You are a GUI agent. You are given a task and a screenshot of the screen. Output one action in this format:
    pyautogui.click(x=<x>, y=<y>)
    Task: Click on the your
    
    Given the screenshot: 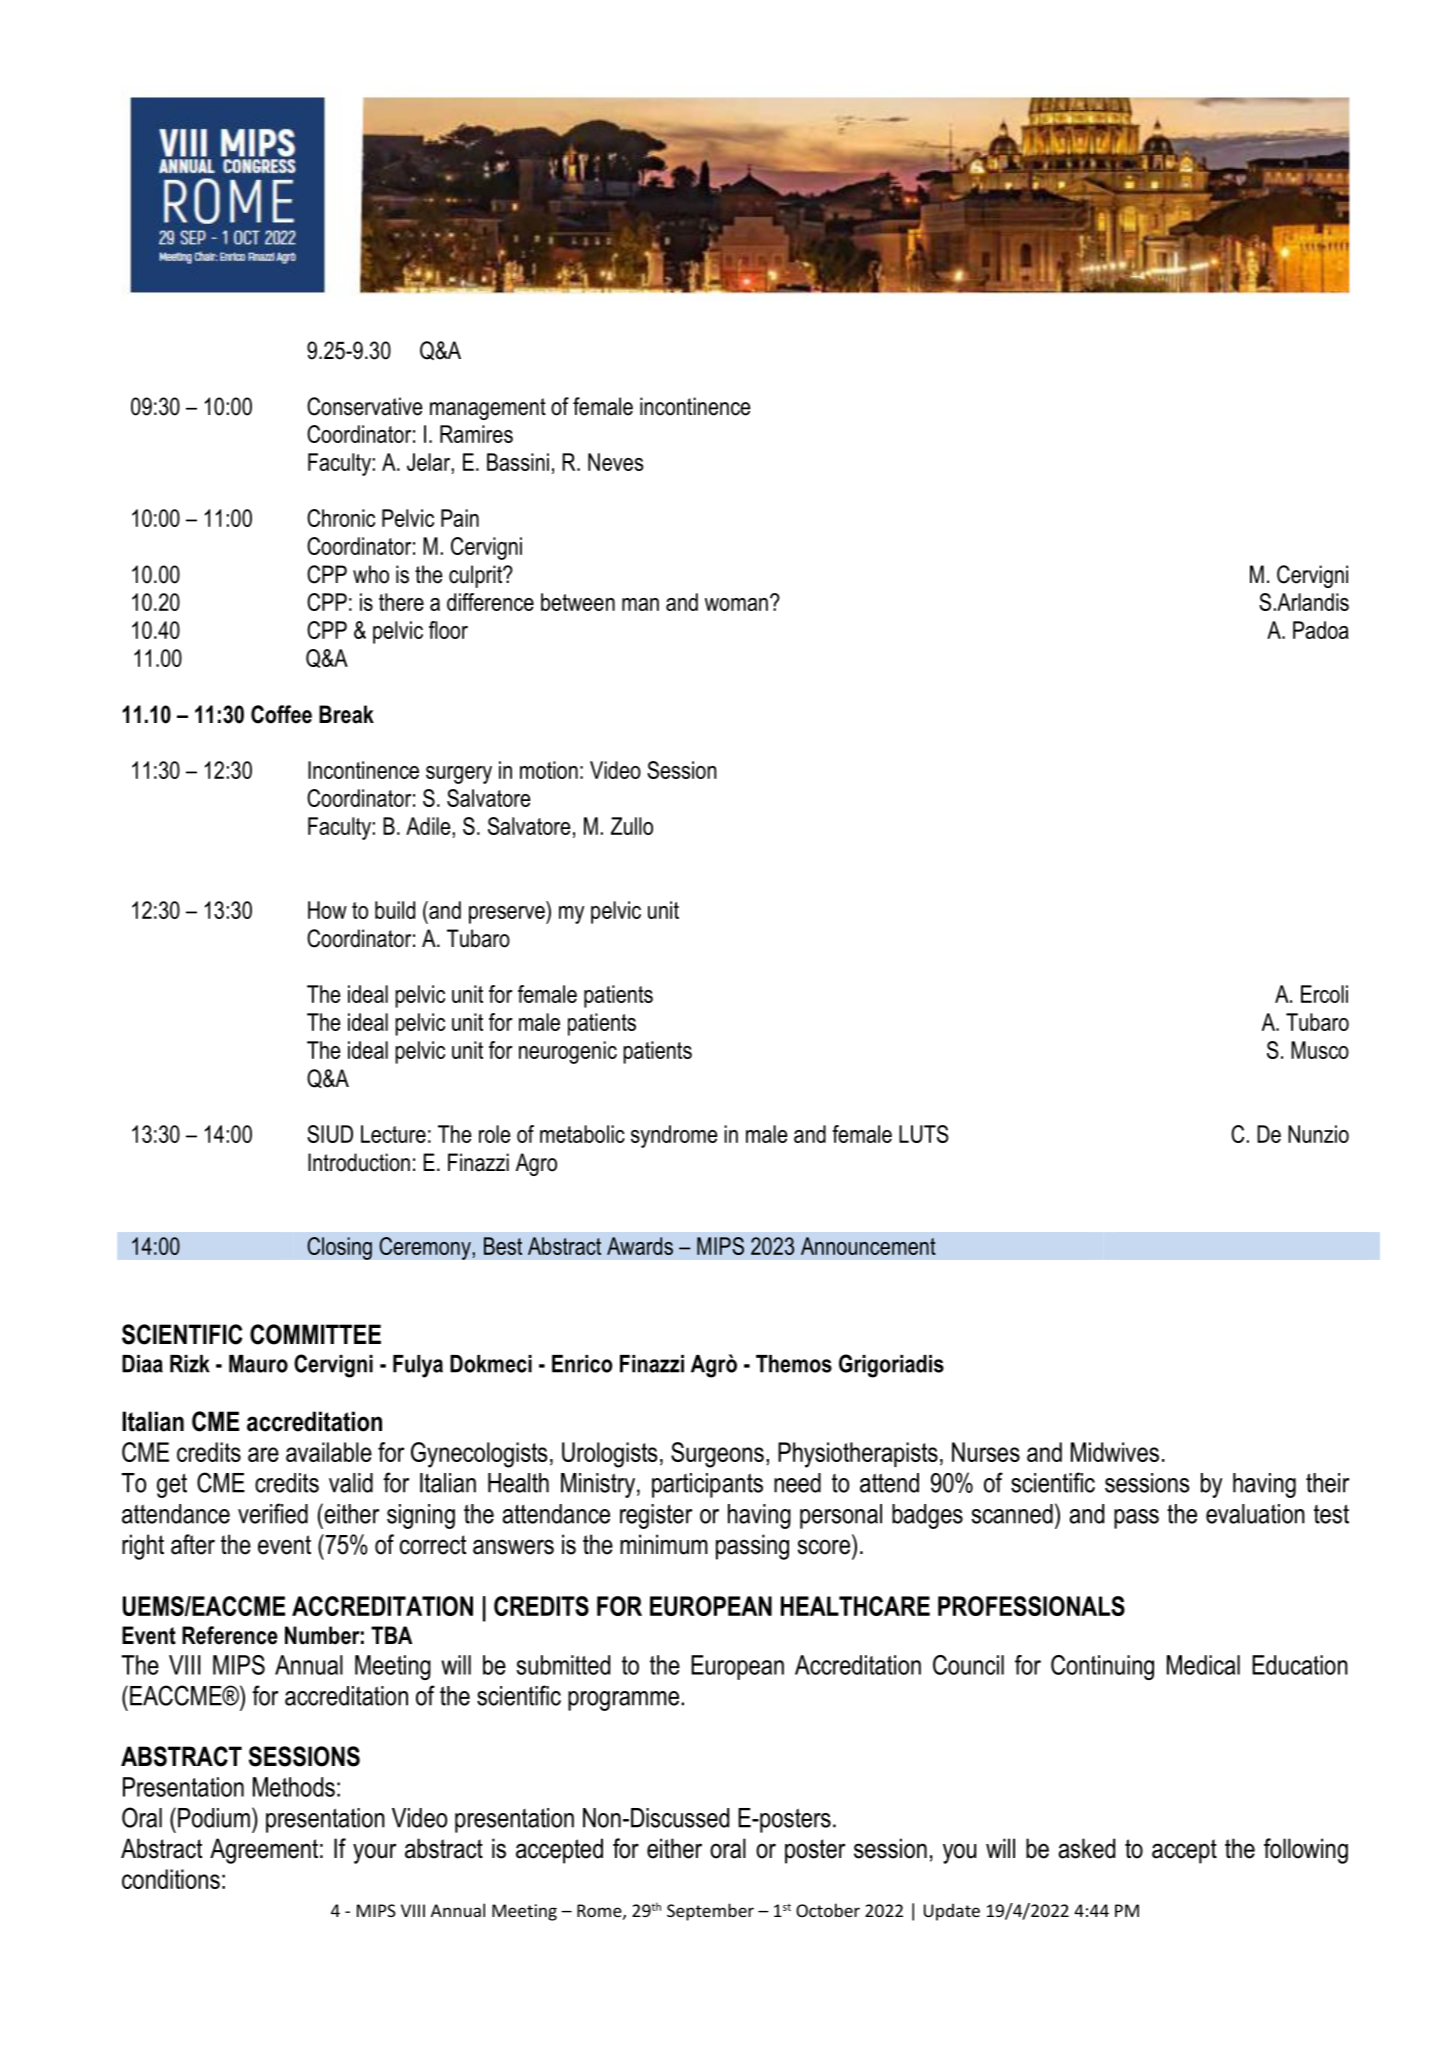 What is the action you would take?
    pyautogui.click(x=375, y=1853)
